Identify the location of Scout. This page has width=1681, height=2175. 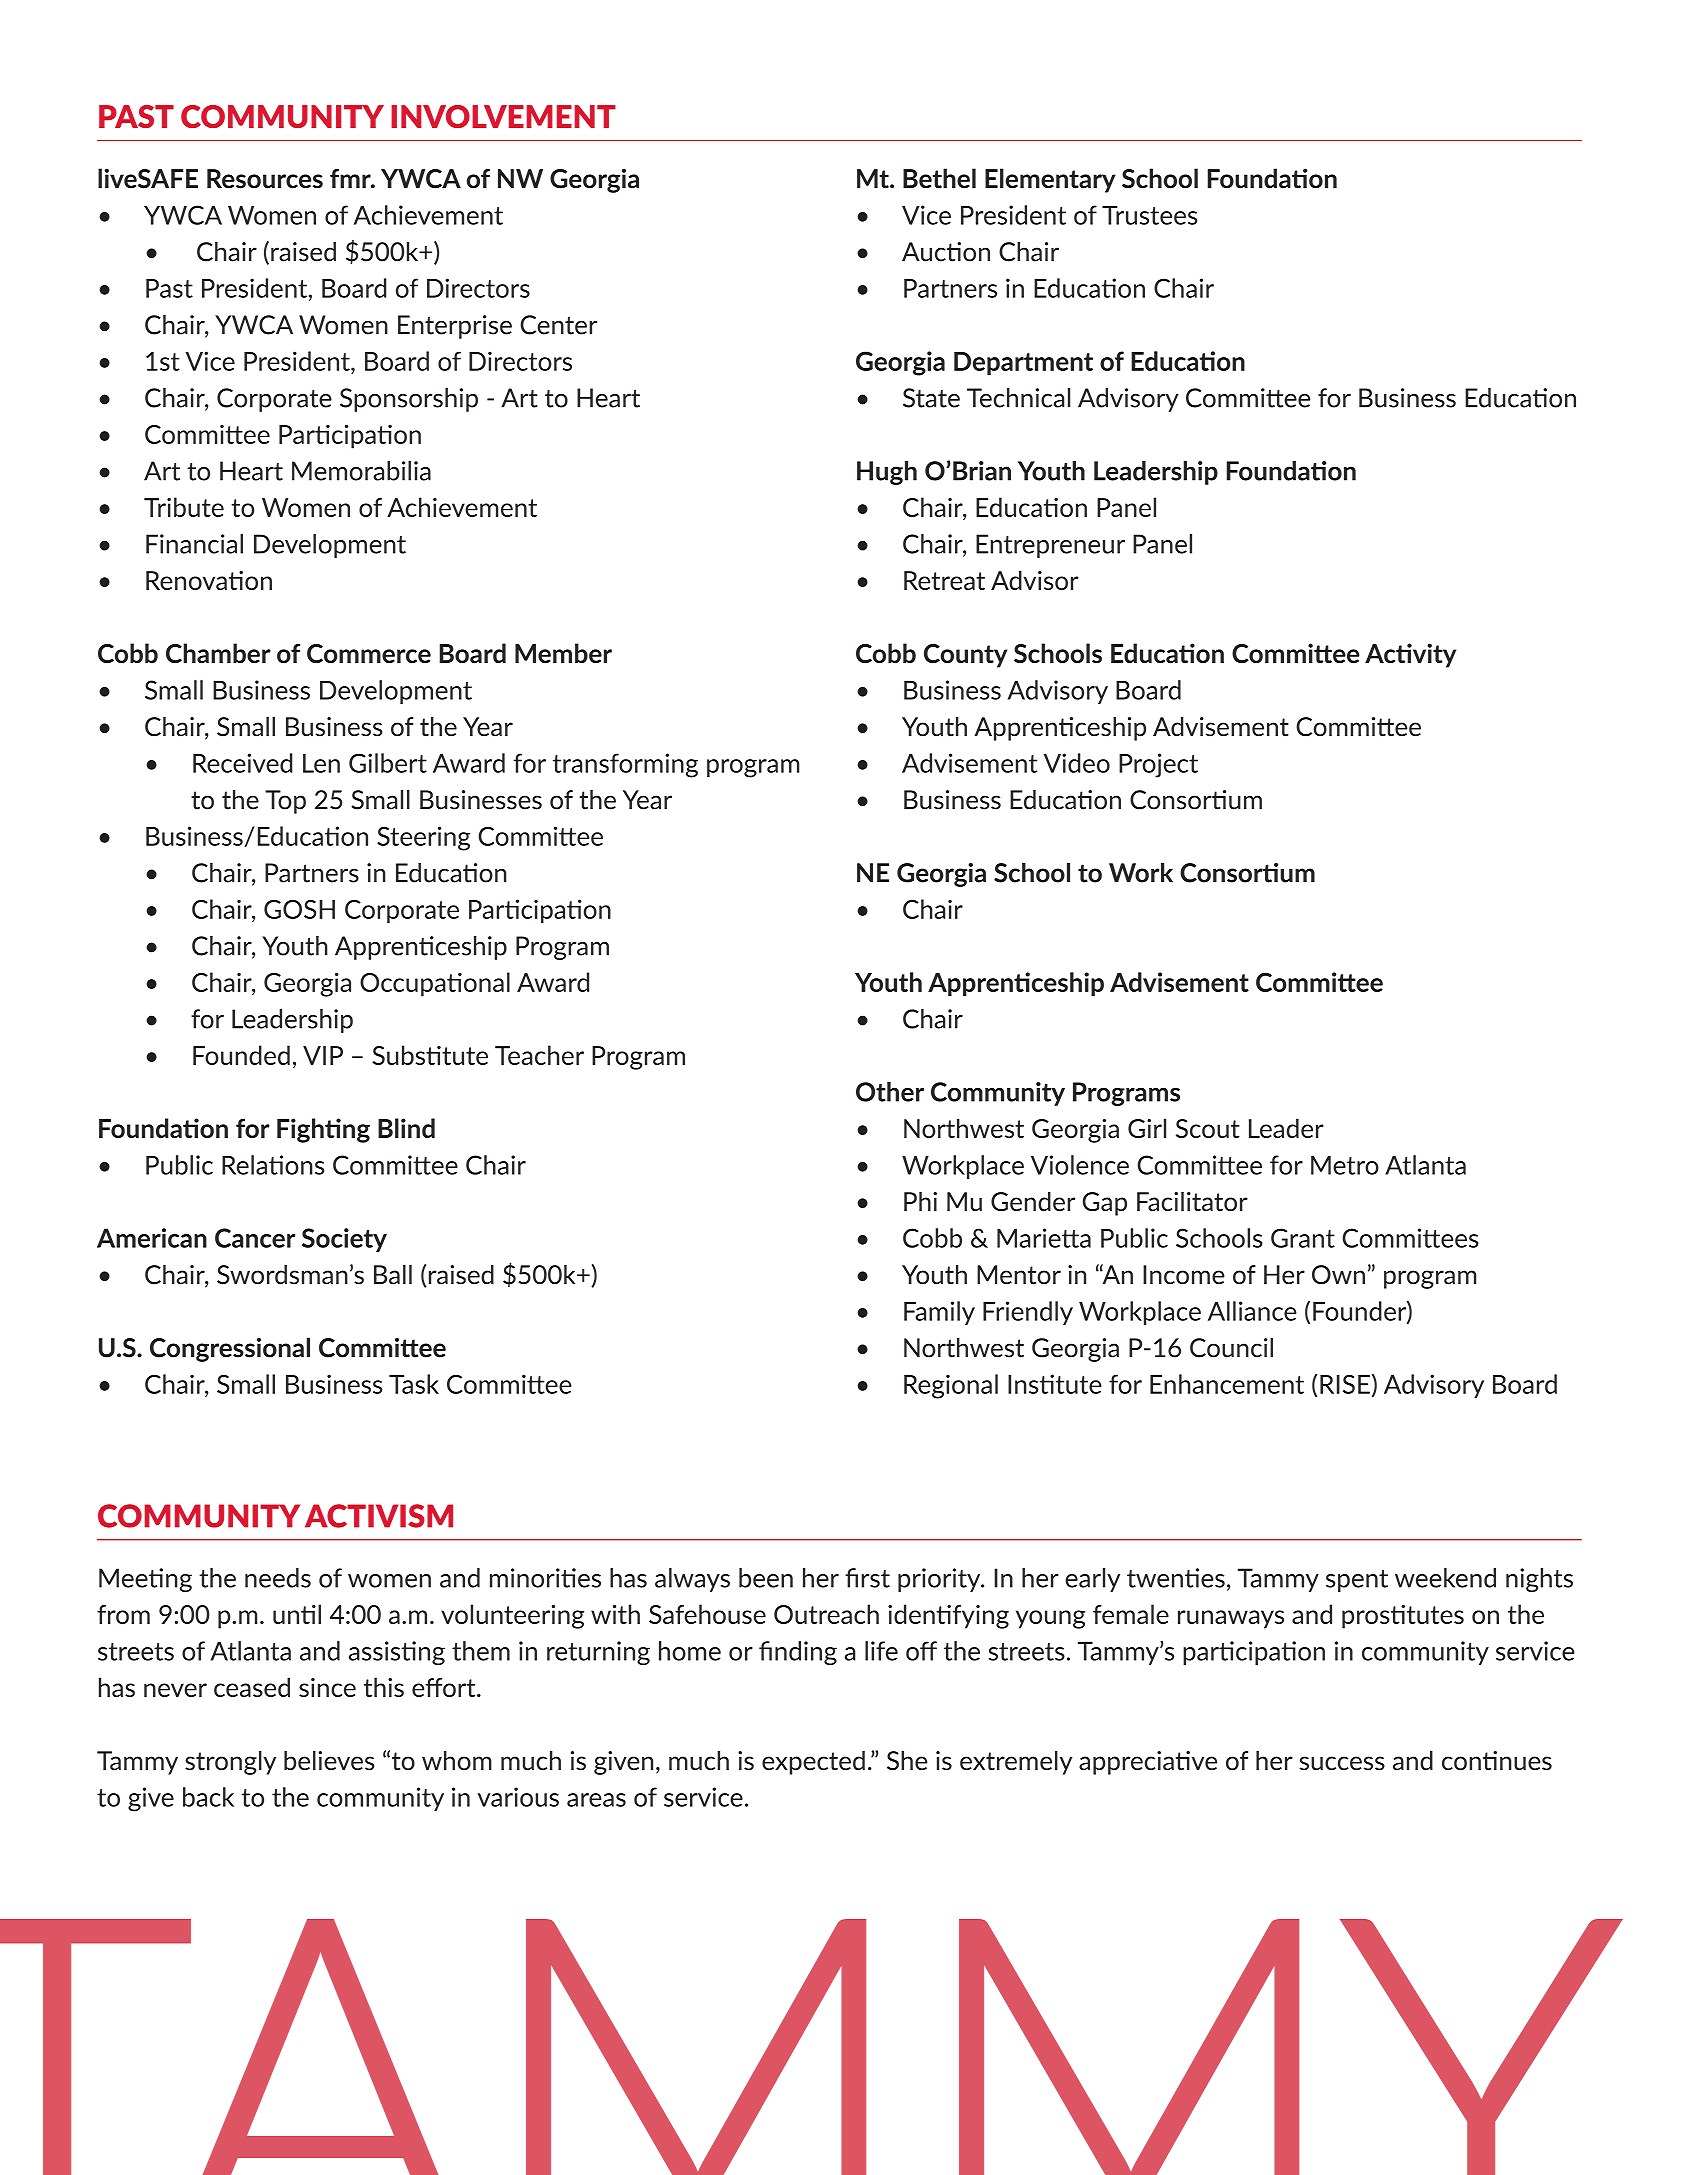
(1208, 1128).
